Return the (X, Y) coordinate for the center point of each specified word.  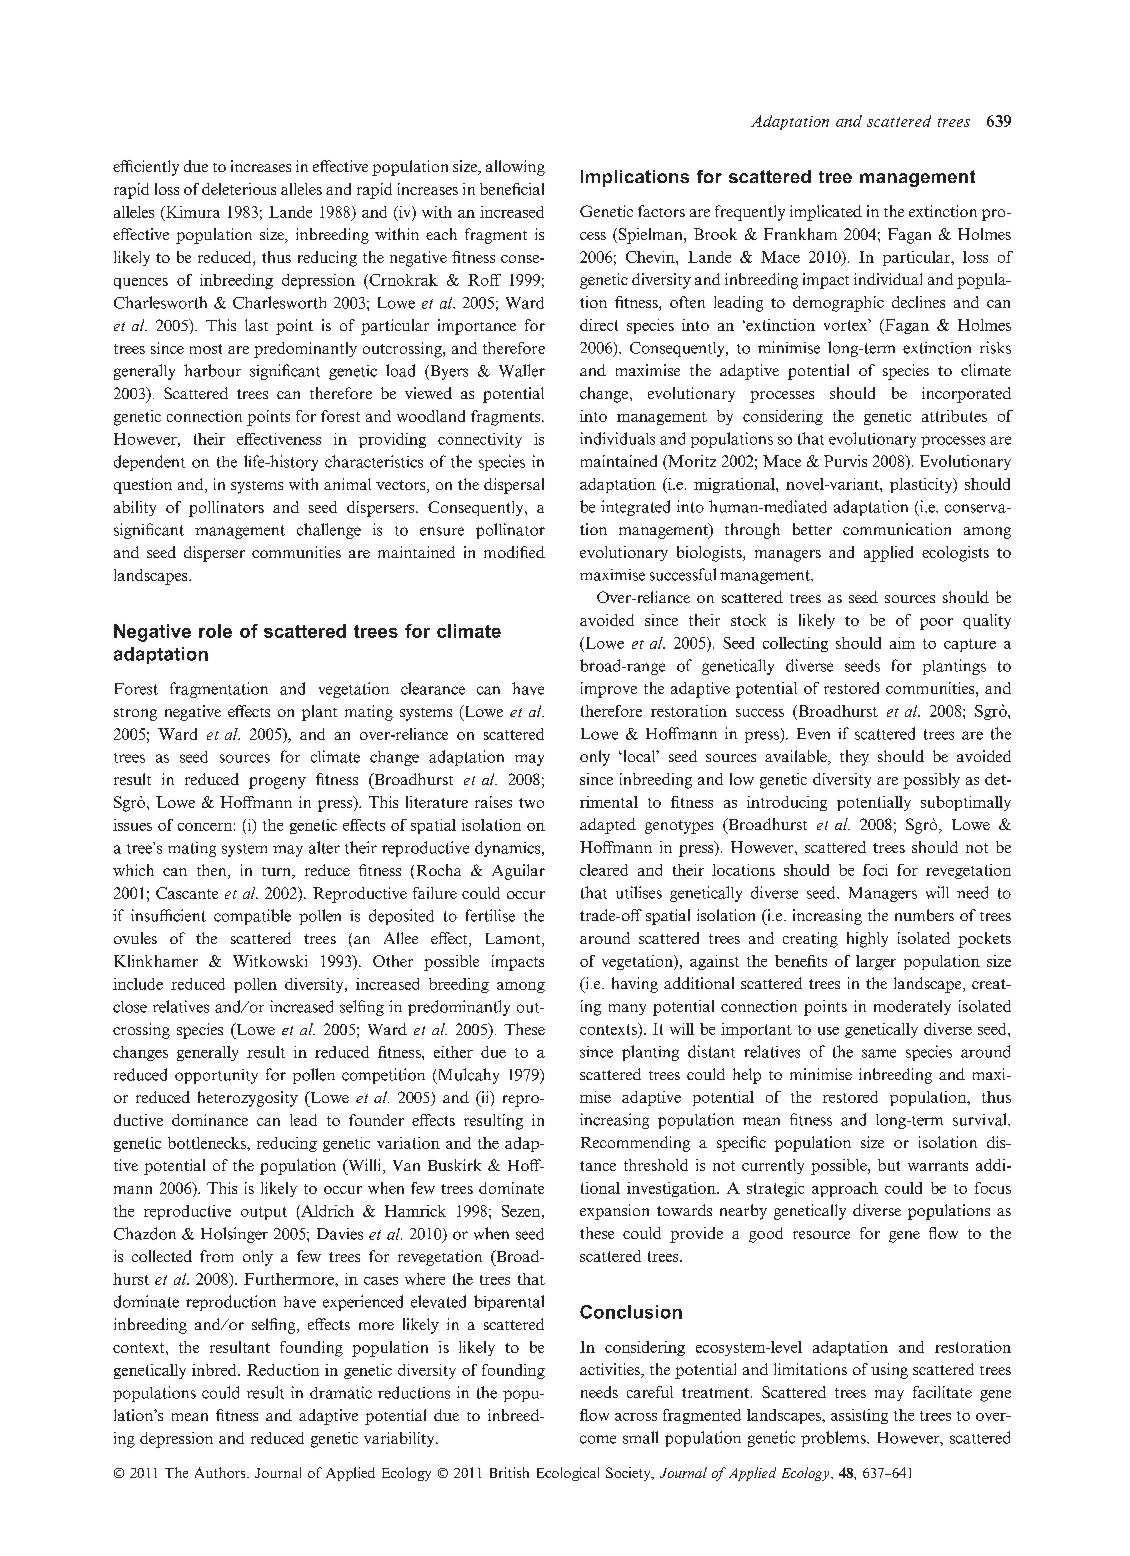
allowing (515, 168)
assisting (859, 1416)
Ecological (568, 1474)
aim (902, 643)
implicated (826, 213)
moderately (912, 1007)
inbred (215, 1370)
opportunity (216, 1076)
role (215, 631)
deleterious (239, 189)
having (635, 985)
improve (609, 690)
